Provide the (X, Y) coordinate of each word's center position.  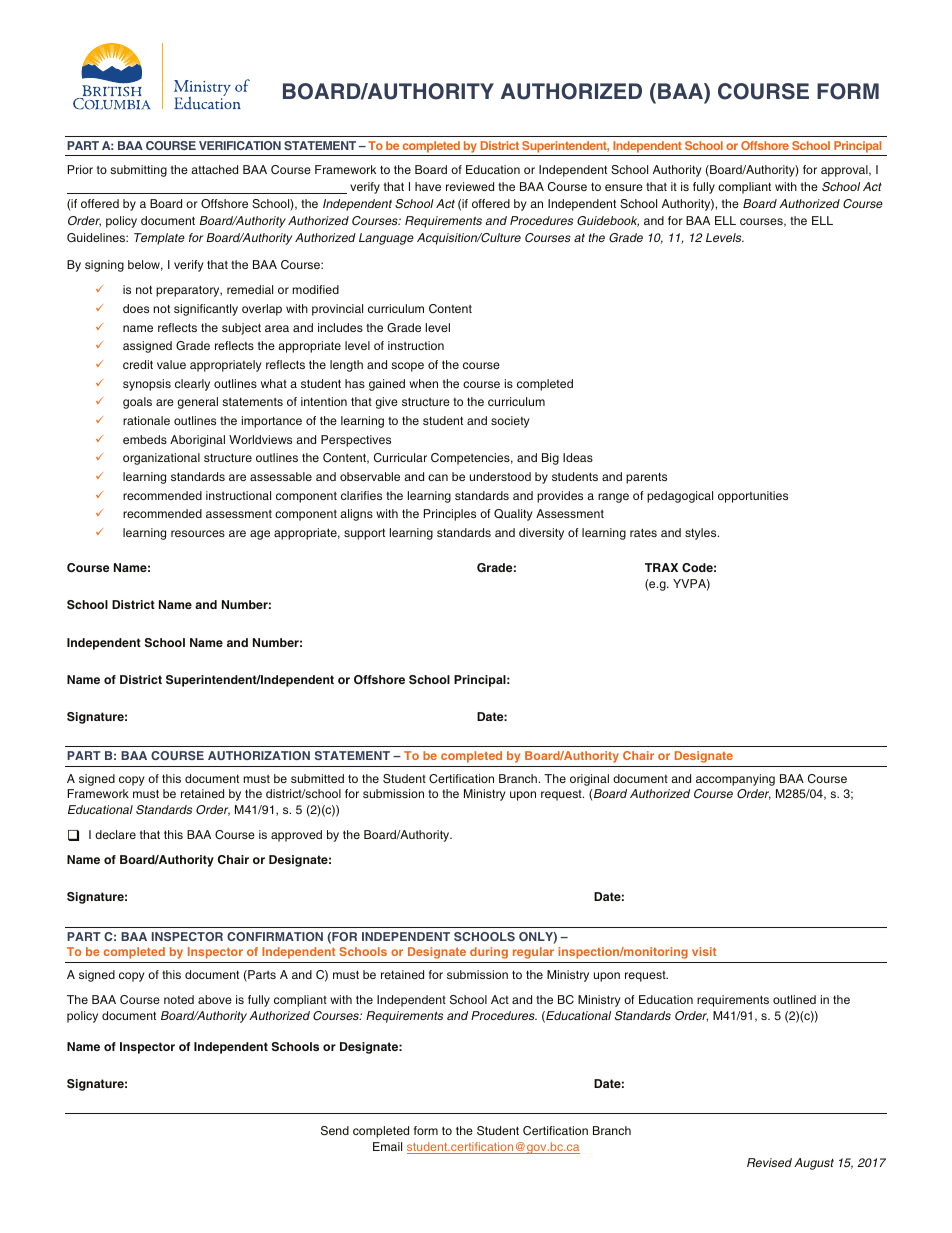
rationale (146, 420)
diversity (541, 534)
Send (335, 1131)
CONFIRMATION (275, 936)
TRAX (661, 567)
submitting (138, 171)
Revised (769, 1162)
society (510, 422)
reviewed (470, 186)
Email (387, 1146)
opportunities (753, 497)
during (489, 953)
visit (704, 951)
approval (845, 171)
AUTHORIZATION (259, 755)
